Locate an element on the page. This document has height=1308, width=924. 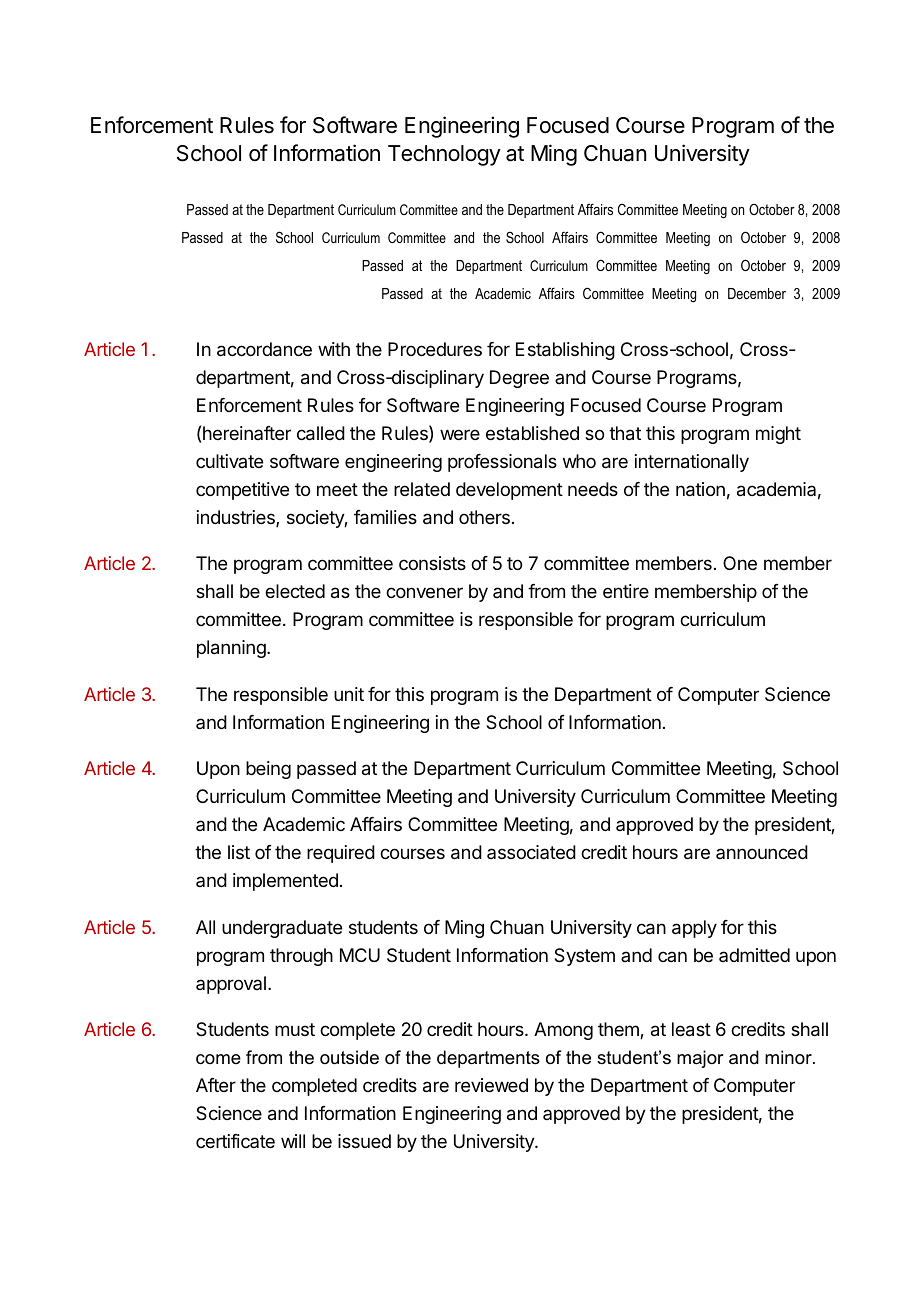
planning is located at coordinates (232, 649).
